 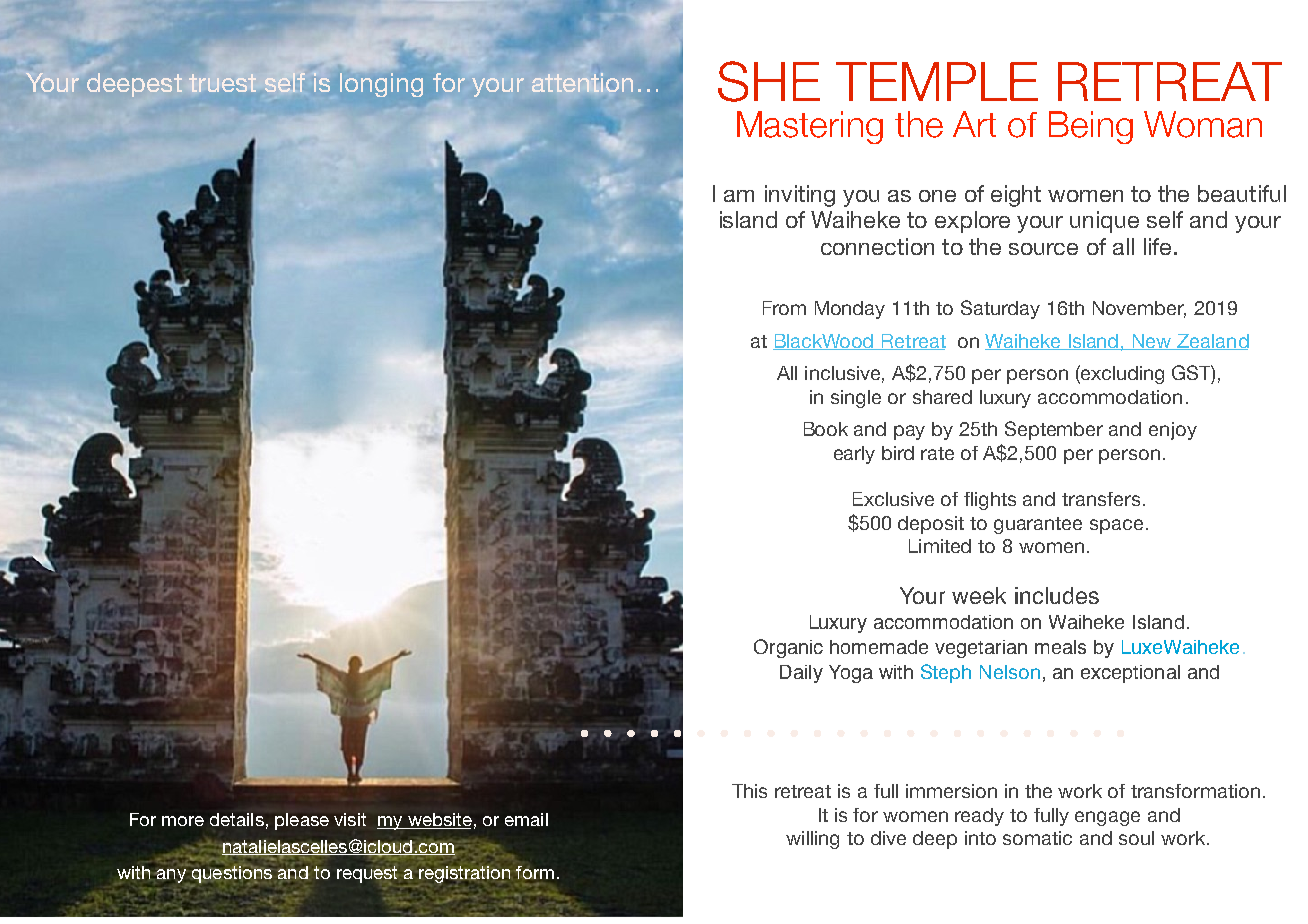 I want to click on exceptional, so click(x=1130, y=674).
